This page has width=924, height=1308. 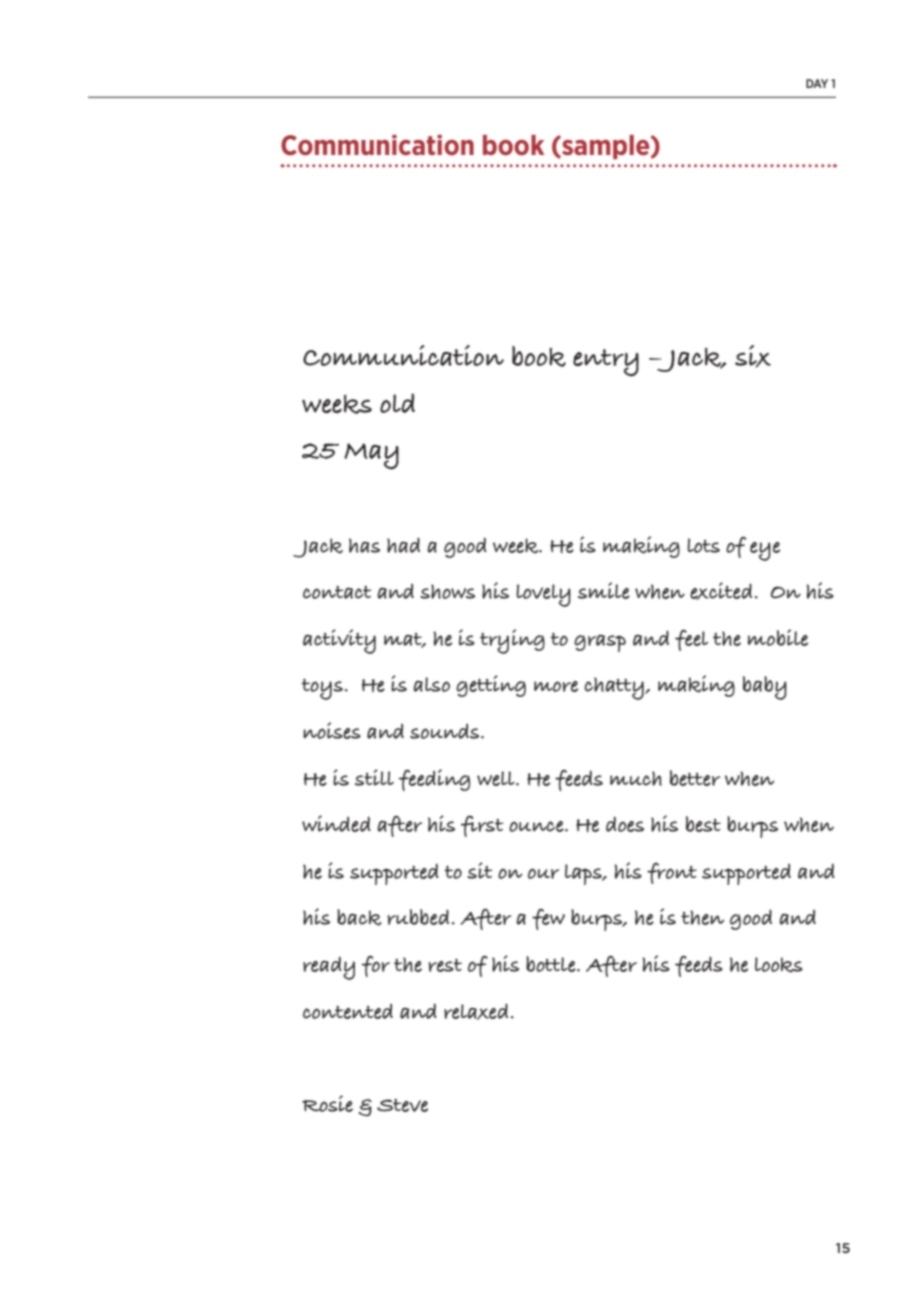 What do you see at coordinates (537, 826) in the page?
I see `ounce` at bounding box center [537, 826].
